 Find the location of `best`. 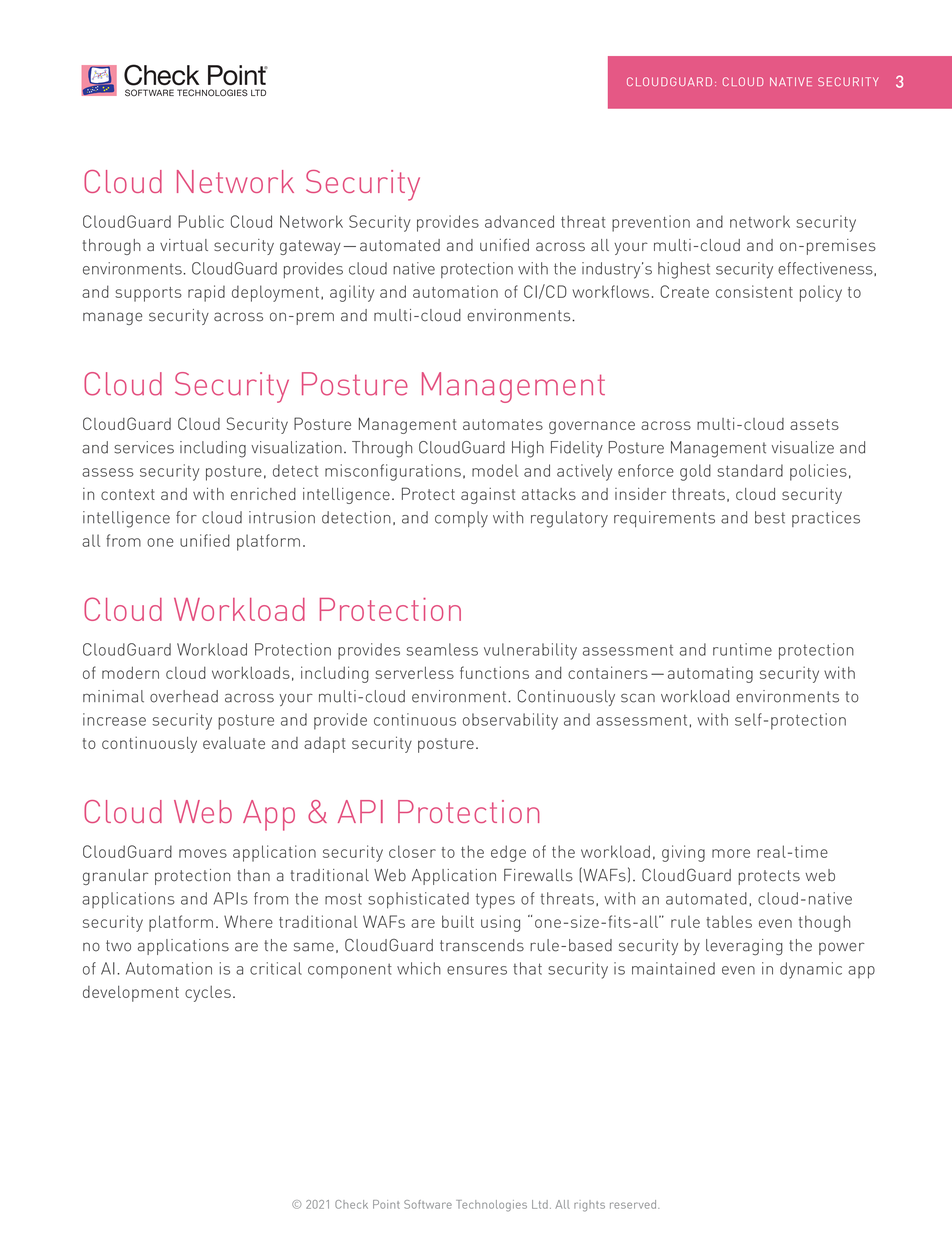

best is located at coordinates (770, 517).
